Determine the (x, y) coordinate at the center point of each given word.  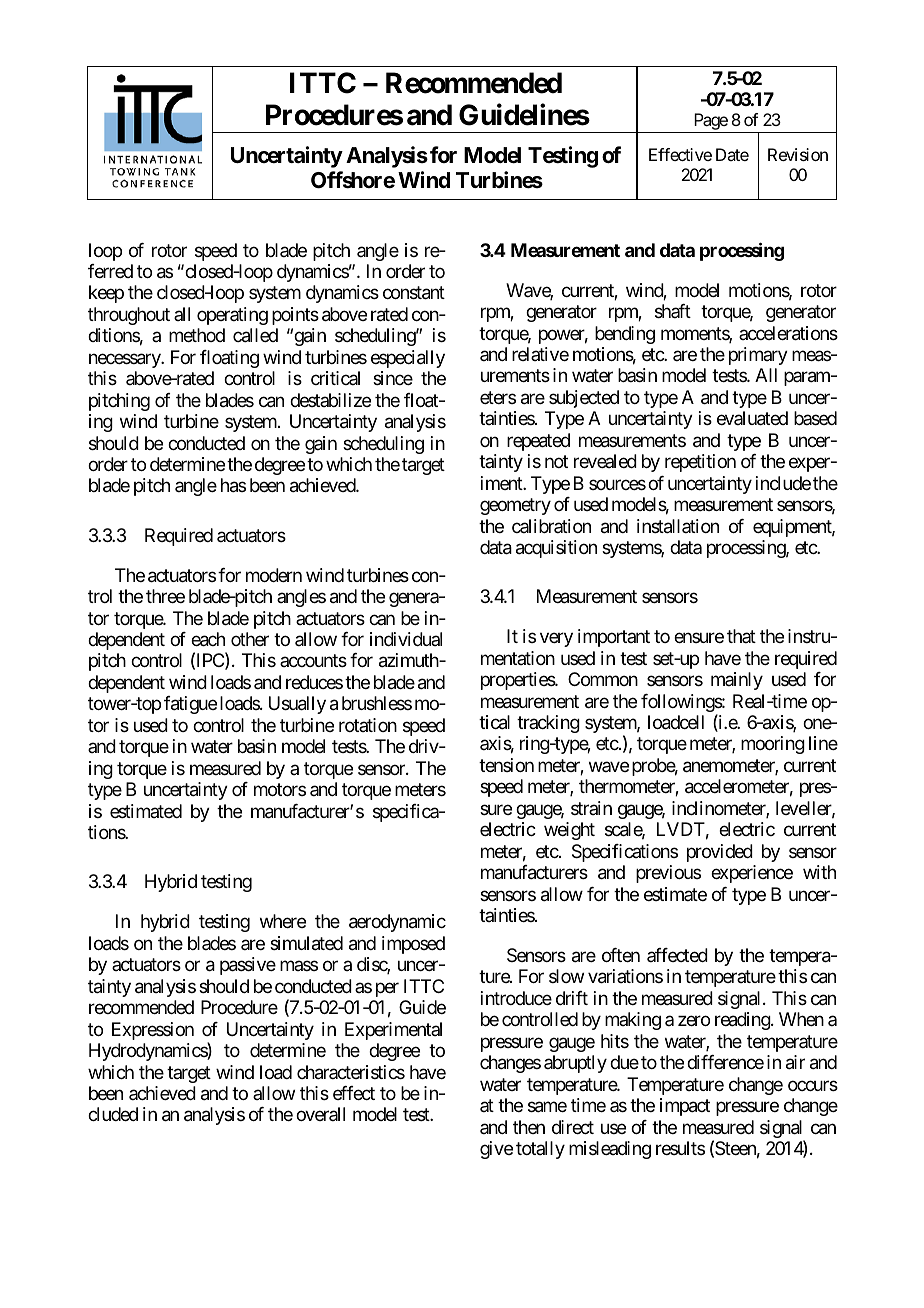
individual (406, 639)
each (208, 639)
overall (320, 1114)
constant (414, 293)
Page (710, 123)
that (741, 636)
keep (106, 294)
